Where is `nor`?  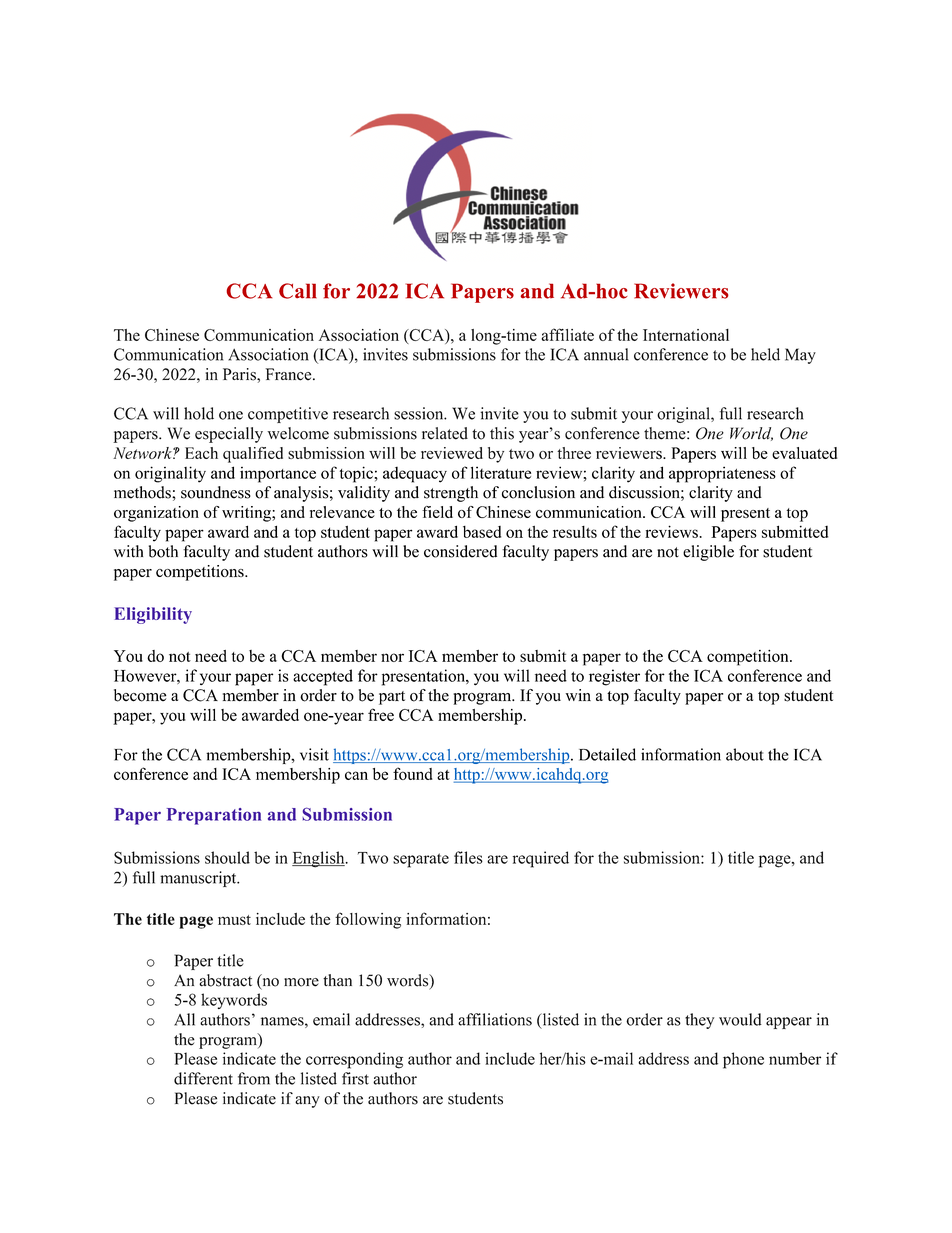 nor is located at coordinates (392, 657).
